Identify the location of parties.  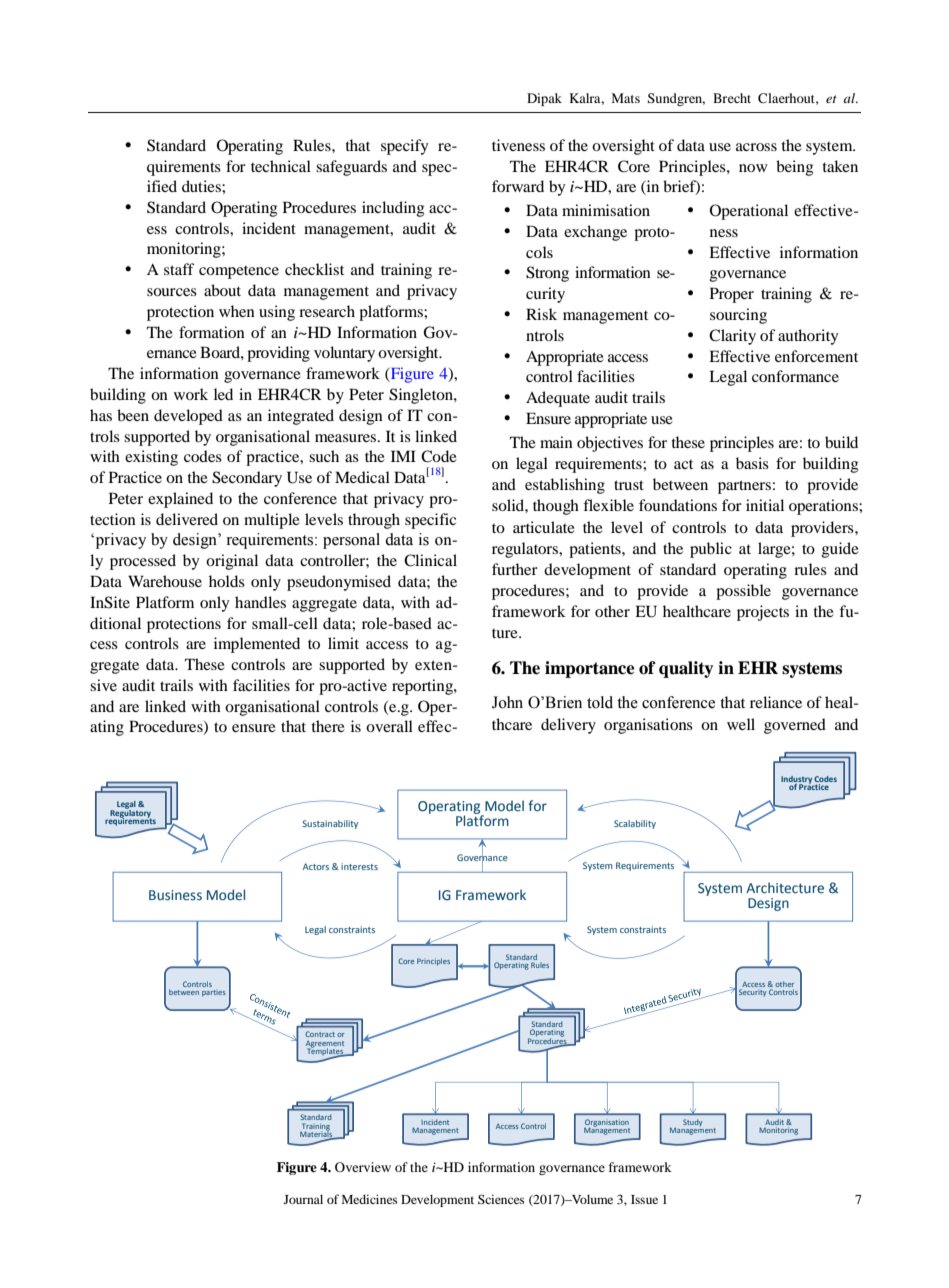
(214, 993).
